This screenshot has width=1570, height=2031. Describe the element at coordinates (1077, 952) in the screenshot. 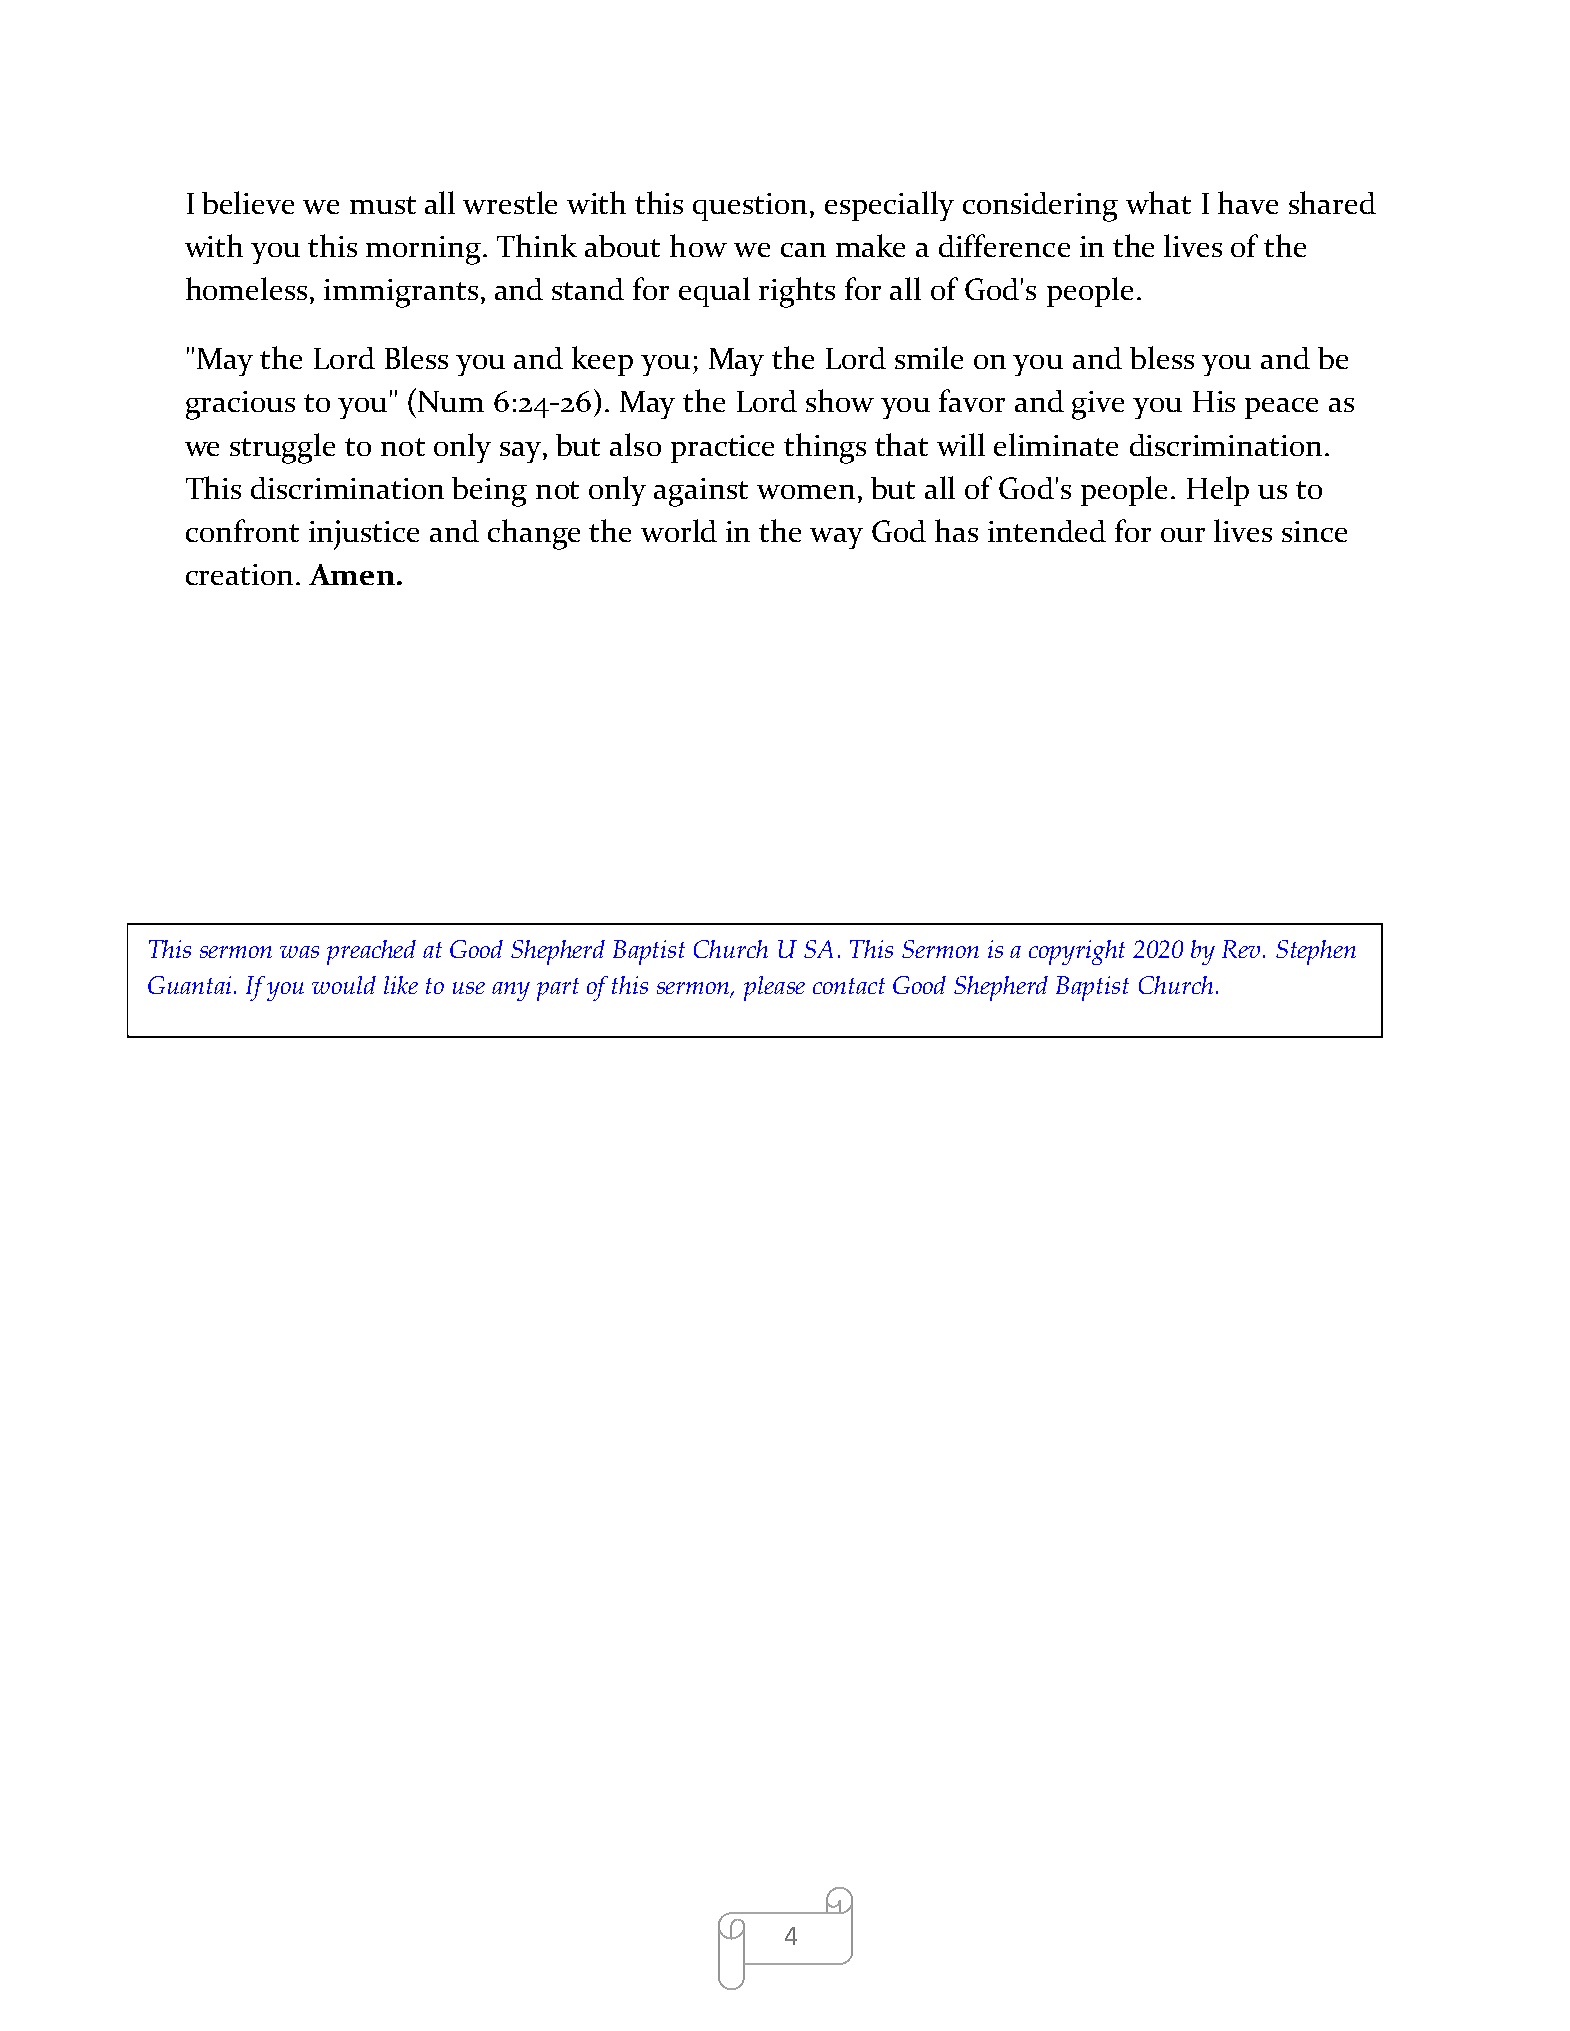

I see `copyright` at that location.
